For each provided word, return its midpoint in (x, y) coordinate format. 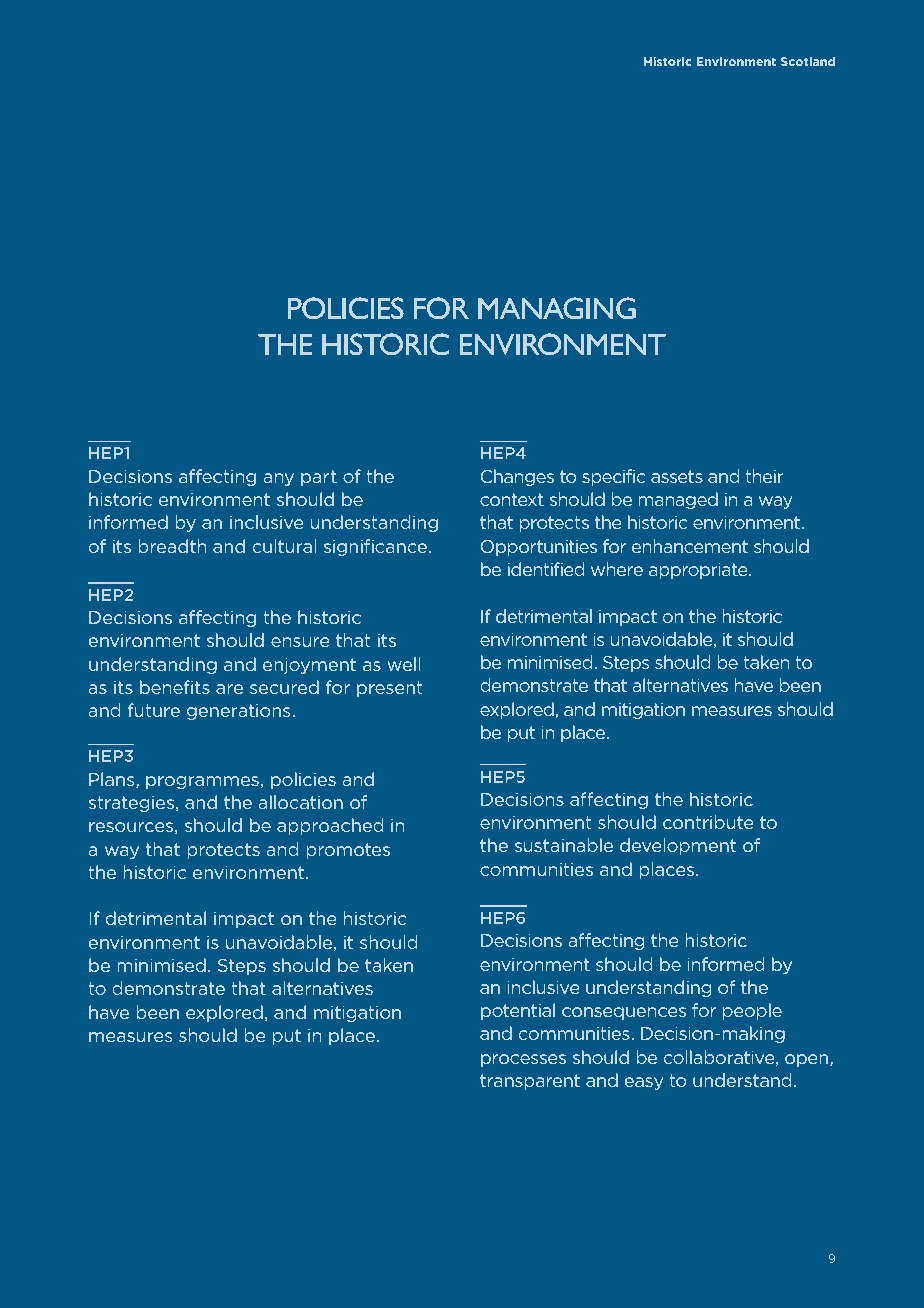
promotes (348, 851)
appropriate (699, 570)
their (764, 476)
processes (523, 1060)
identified (546, 569)
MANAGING (557, 308)
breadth (172, 546)
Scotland (808, 61)
